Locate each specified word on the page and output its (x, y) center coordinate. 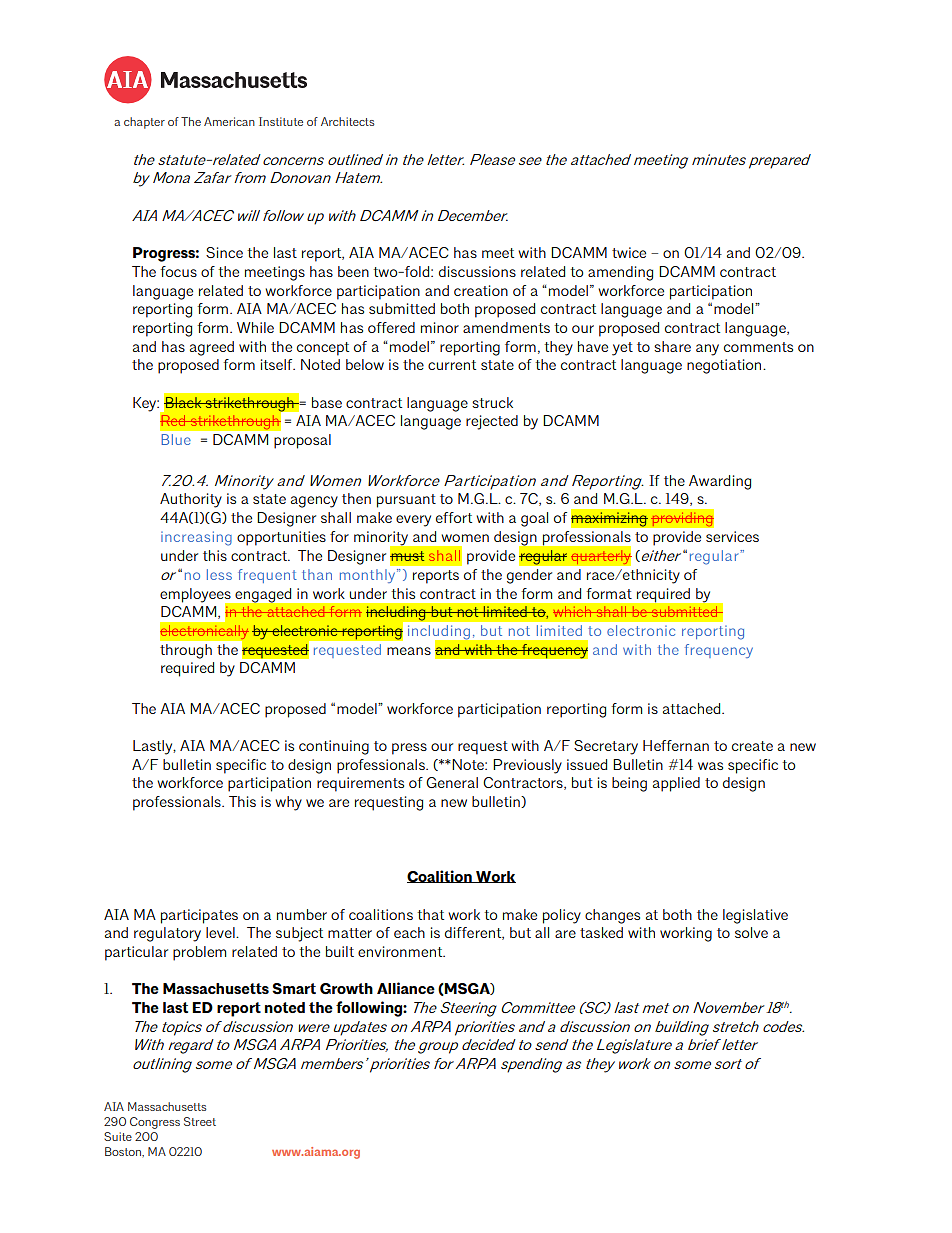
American (229, 121)
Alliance (406, 988)
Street (200, 1121)
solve (751, 932)
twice (629, 252)
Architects (348, 121)
